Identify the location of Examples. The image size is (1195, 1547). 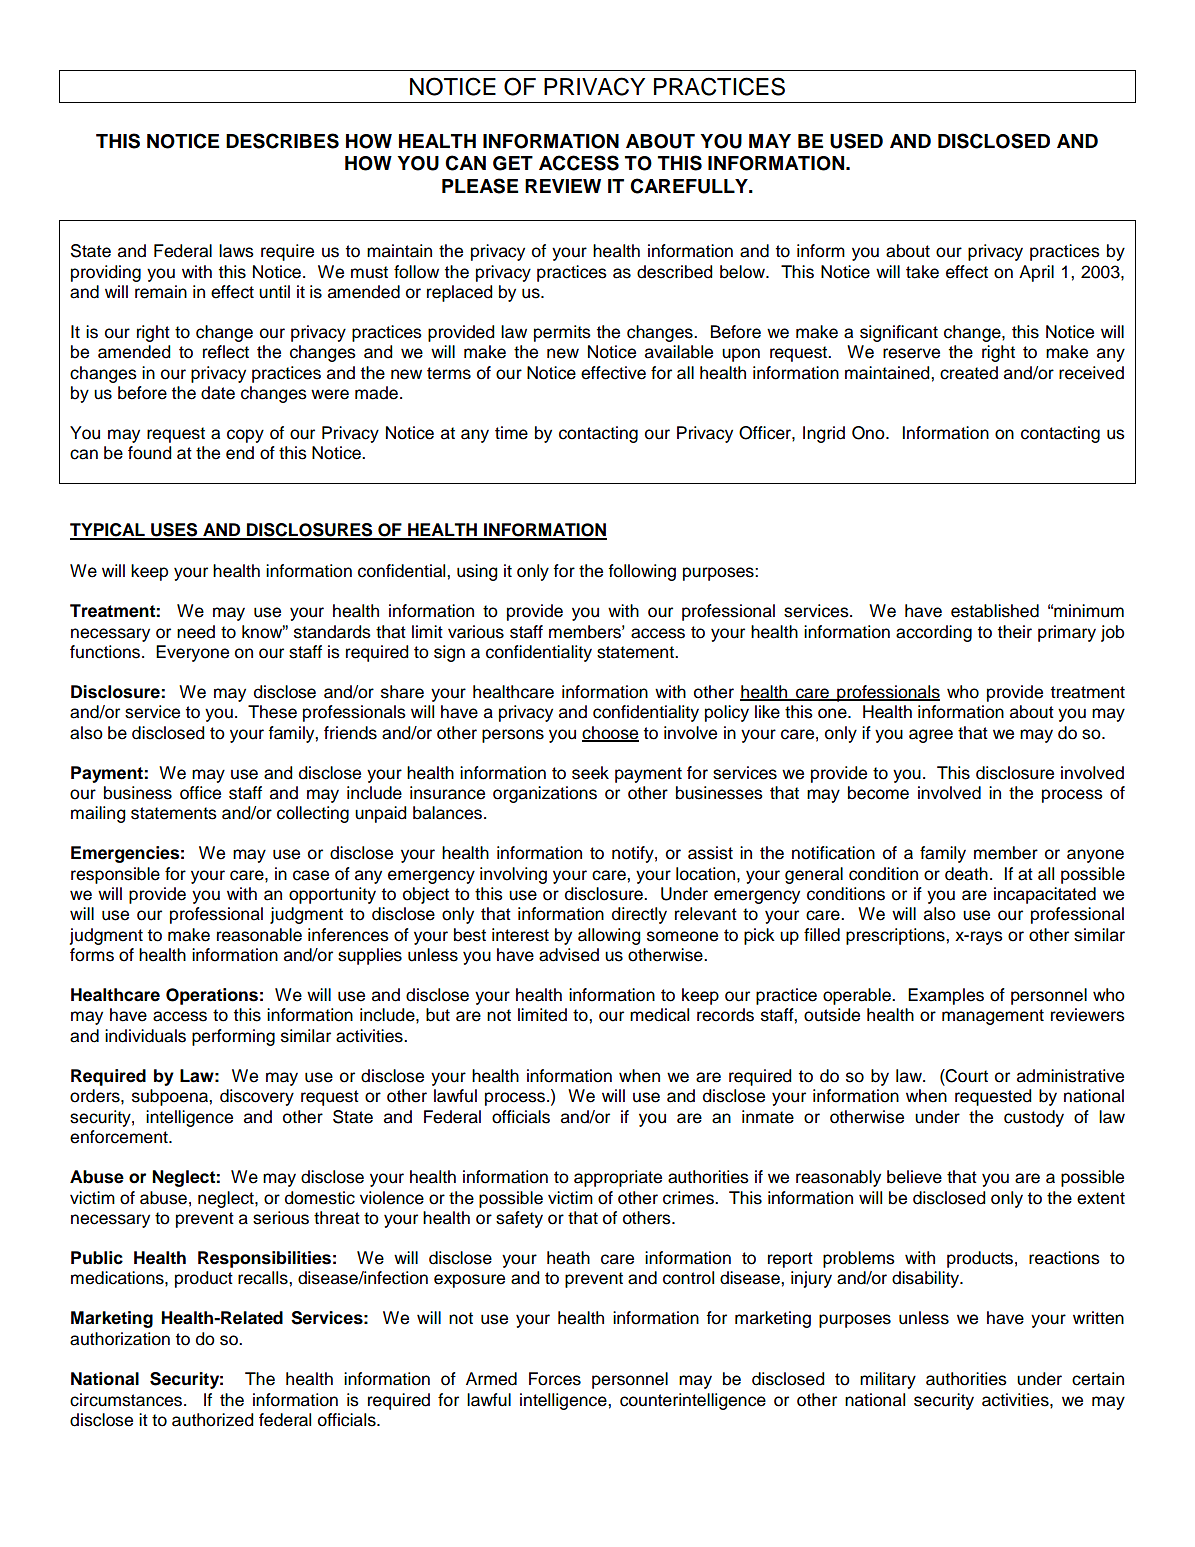
(946, 996).
